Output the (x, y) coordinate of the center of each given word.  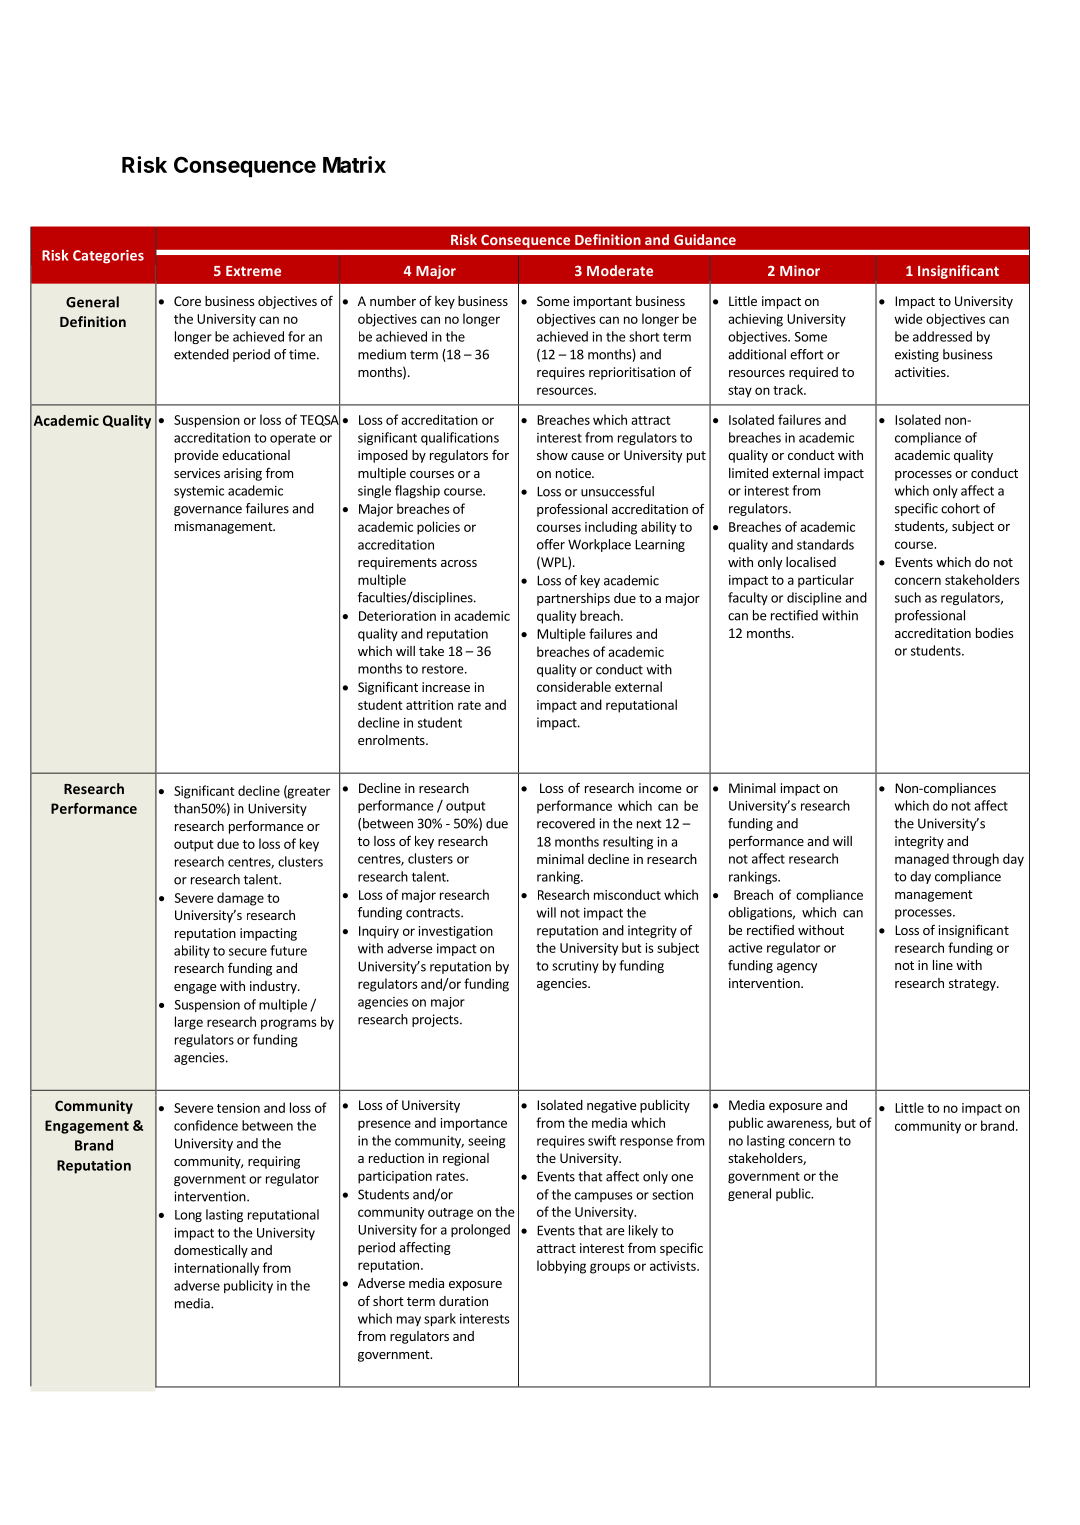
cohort (960, 508)
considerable (574, 686)
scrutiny (575, 967)
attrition (429, 705)
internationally (216, 1269)
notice (574, 473)
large (189, 1023)
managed (922, 860)
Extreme (253, 271)
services (197, 473)
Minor (800, 270)
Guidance (705, 239)
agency (797, 968)
